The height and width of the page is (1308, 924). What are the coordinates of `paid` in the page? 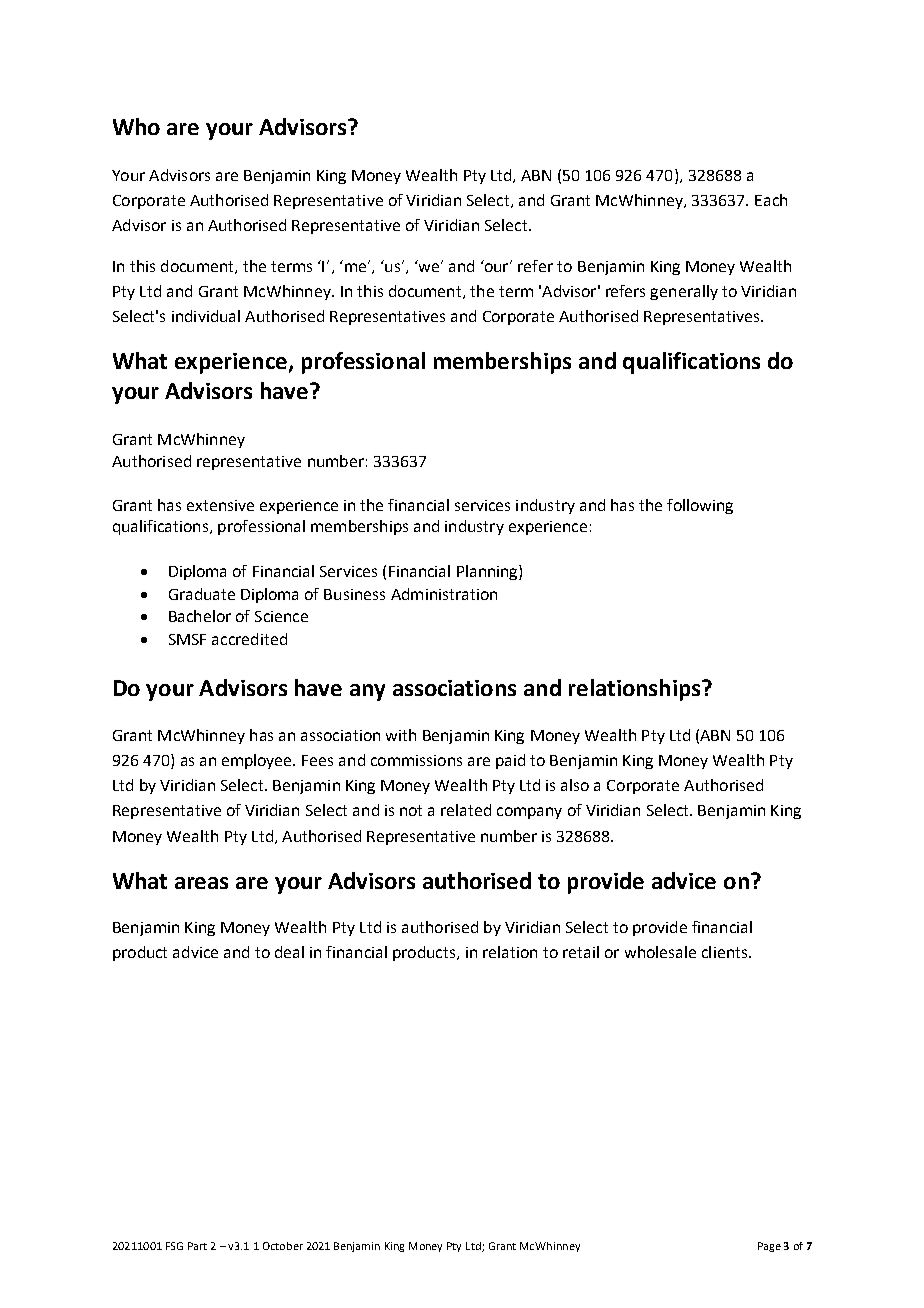 It's located at (510, 761).
